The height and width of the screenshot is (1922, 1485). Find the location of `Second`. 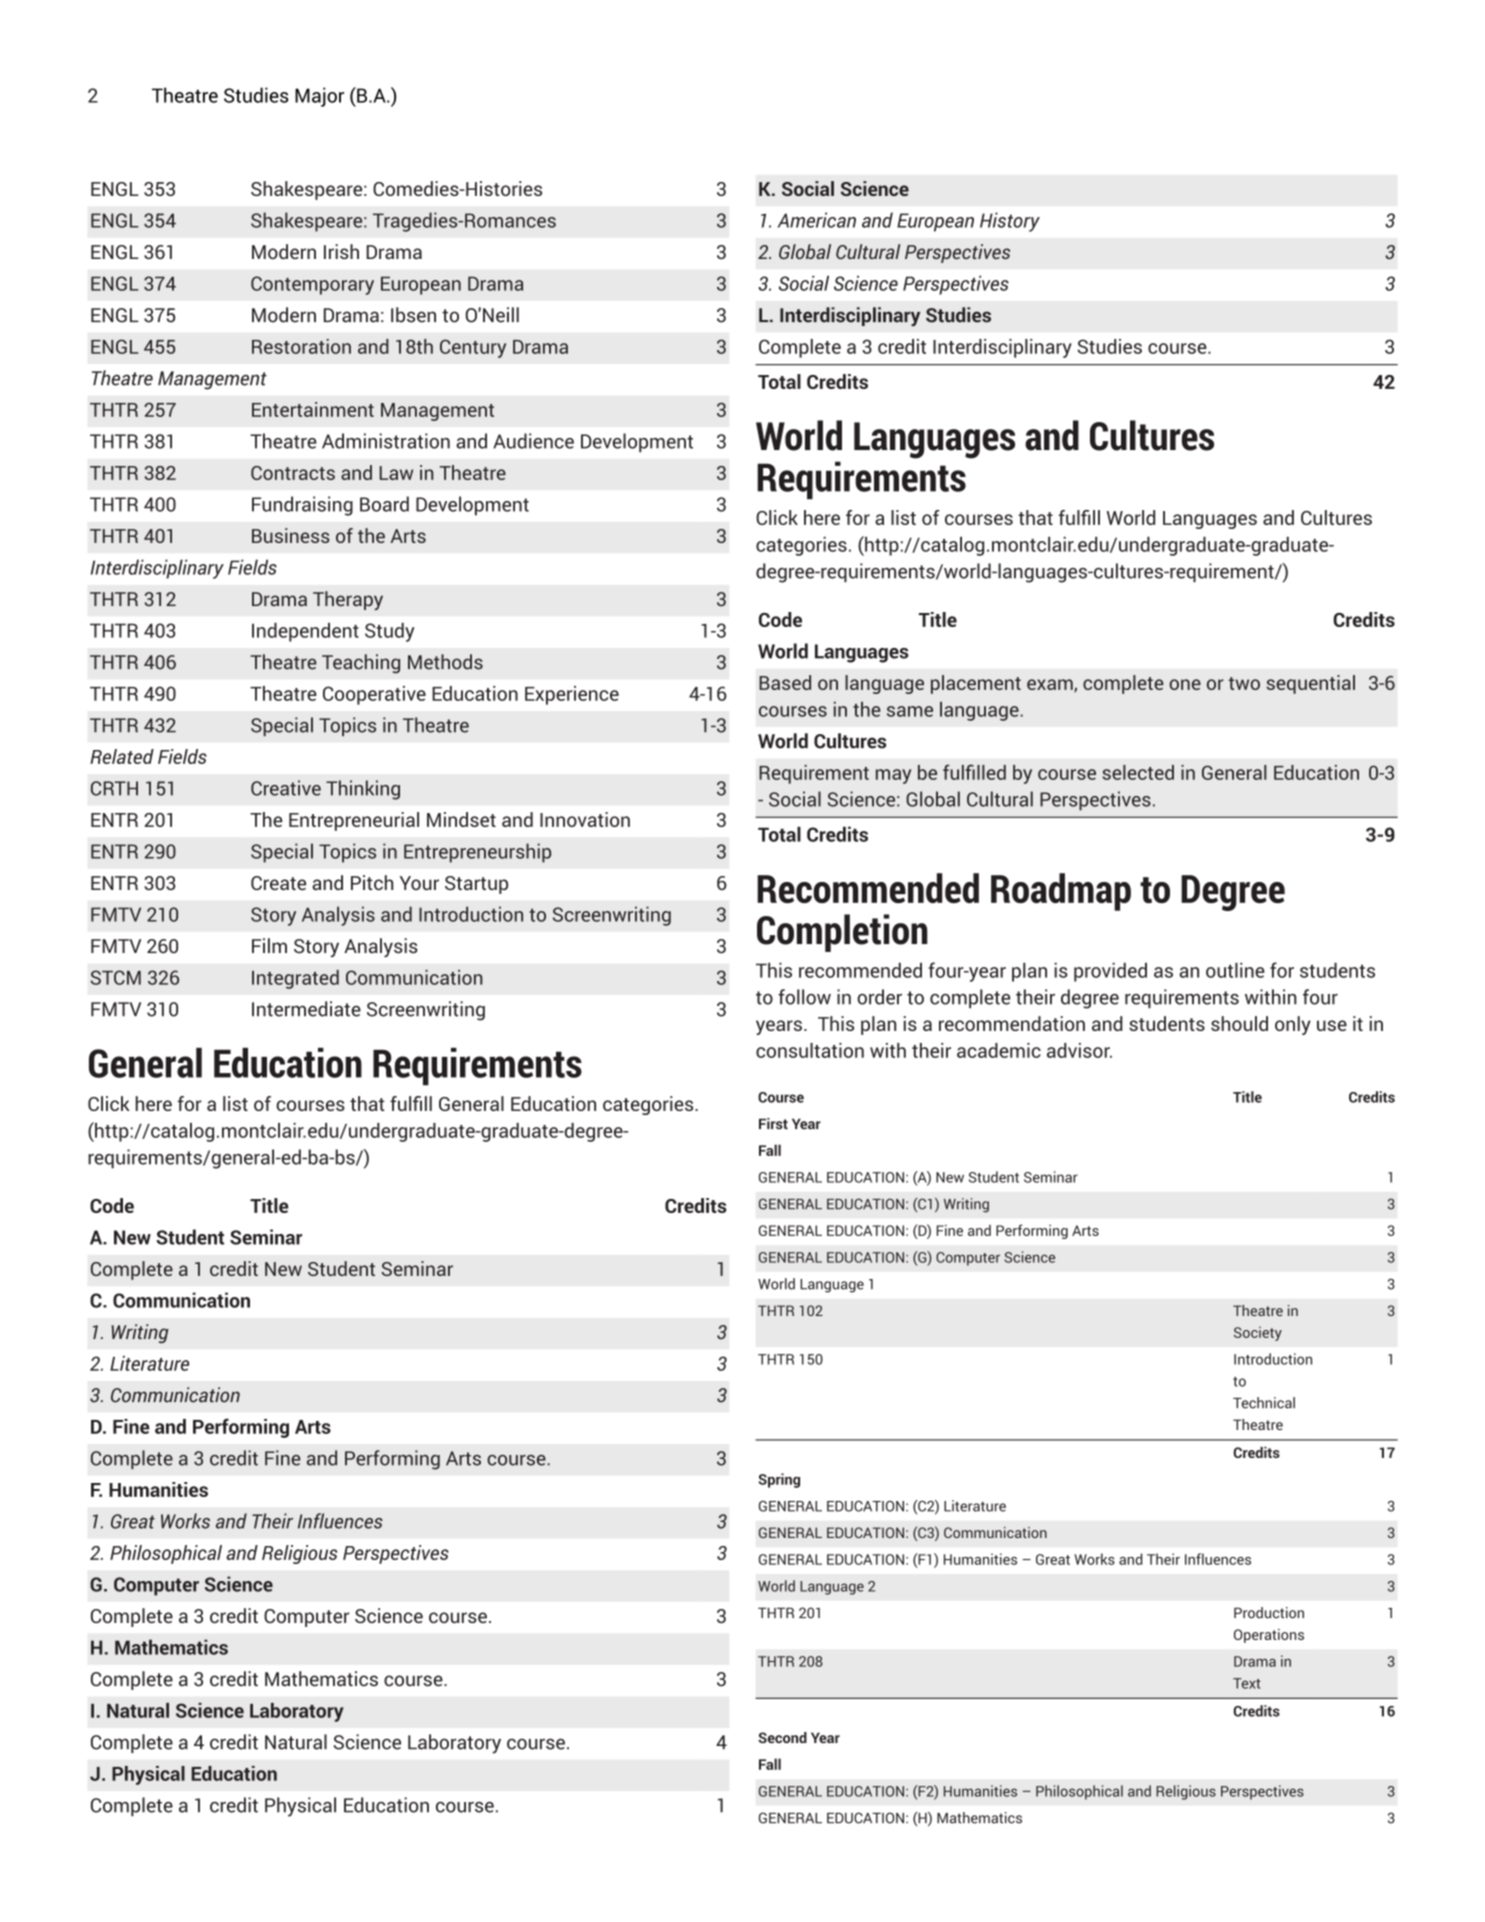

Second is located at coordinates (782, 1737).
